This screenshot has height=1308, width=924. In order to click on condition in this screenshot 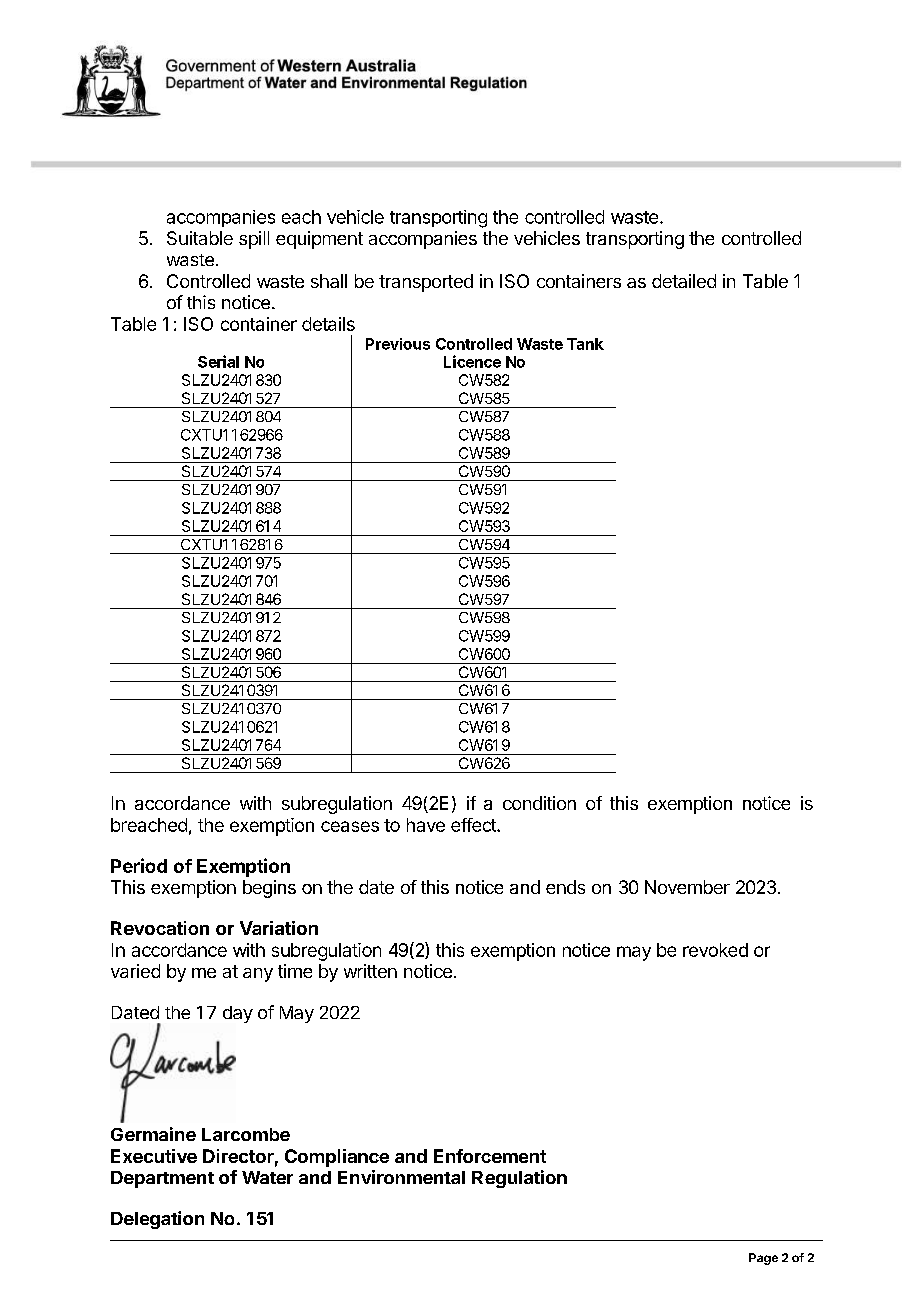, I will do `click(539, 803)`.
